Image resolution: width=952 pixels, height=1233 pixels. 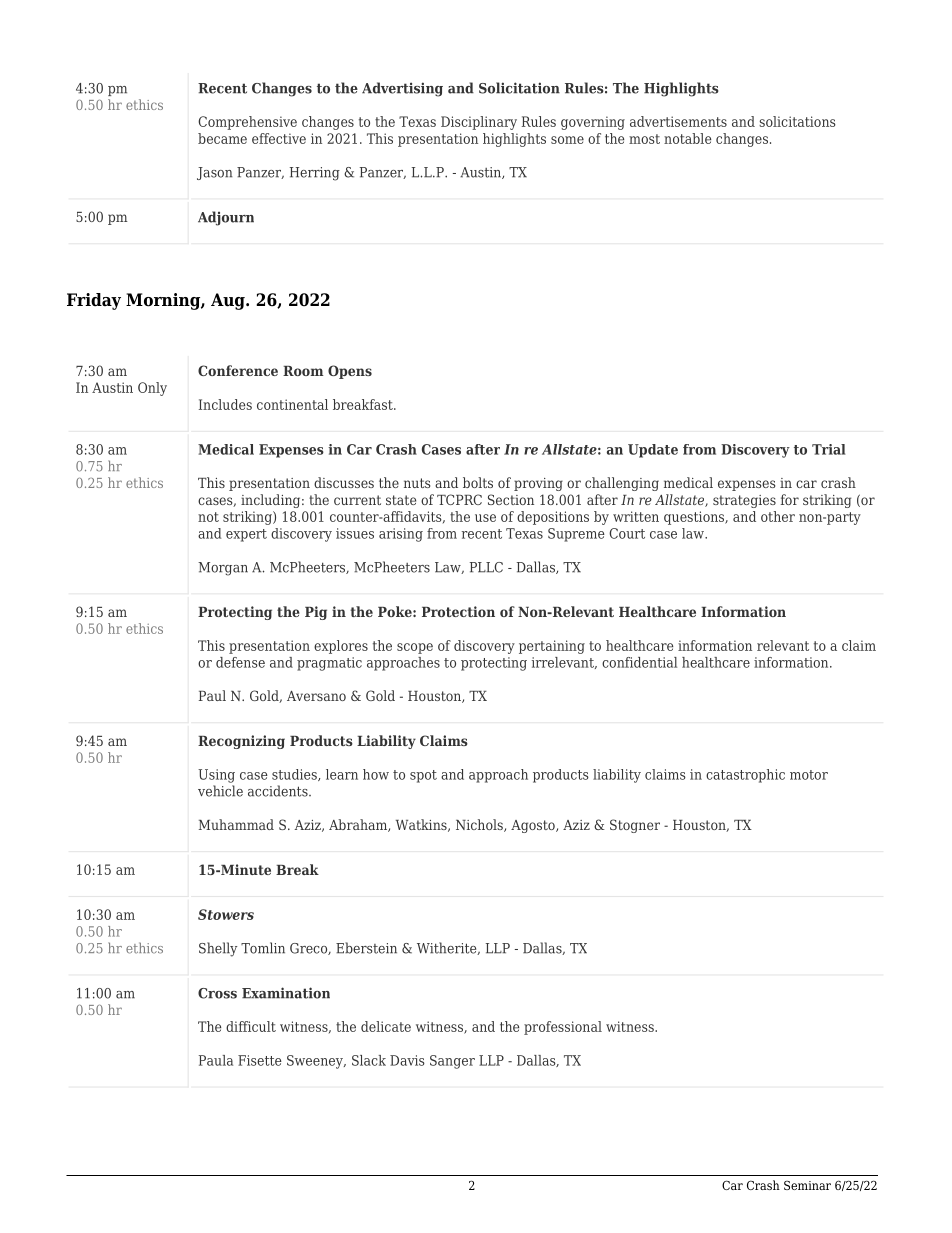 What do you see at coordinates (480, 825) in the document?
I see `Nichols` at bounding box center [480, 825].
